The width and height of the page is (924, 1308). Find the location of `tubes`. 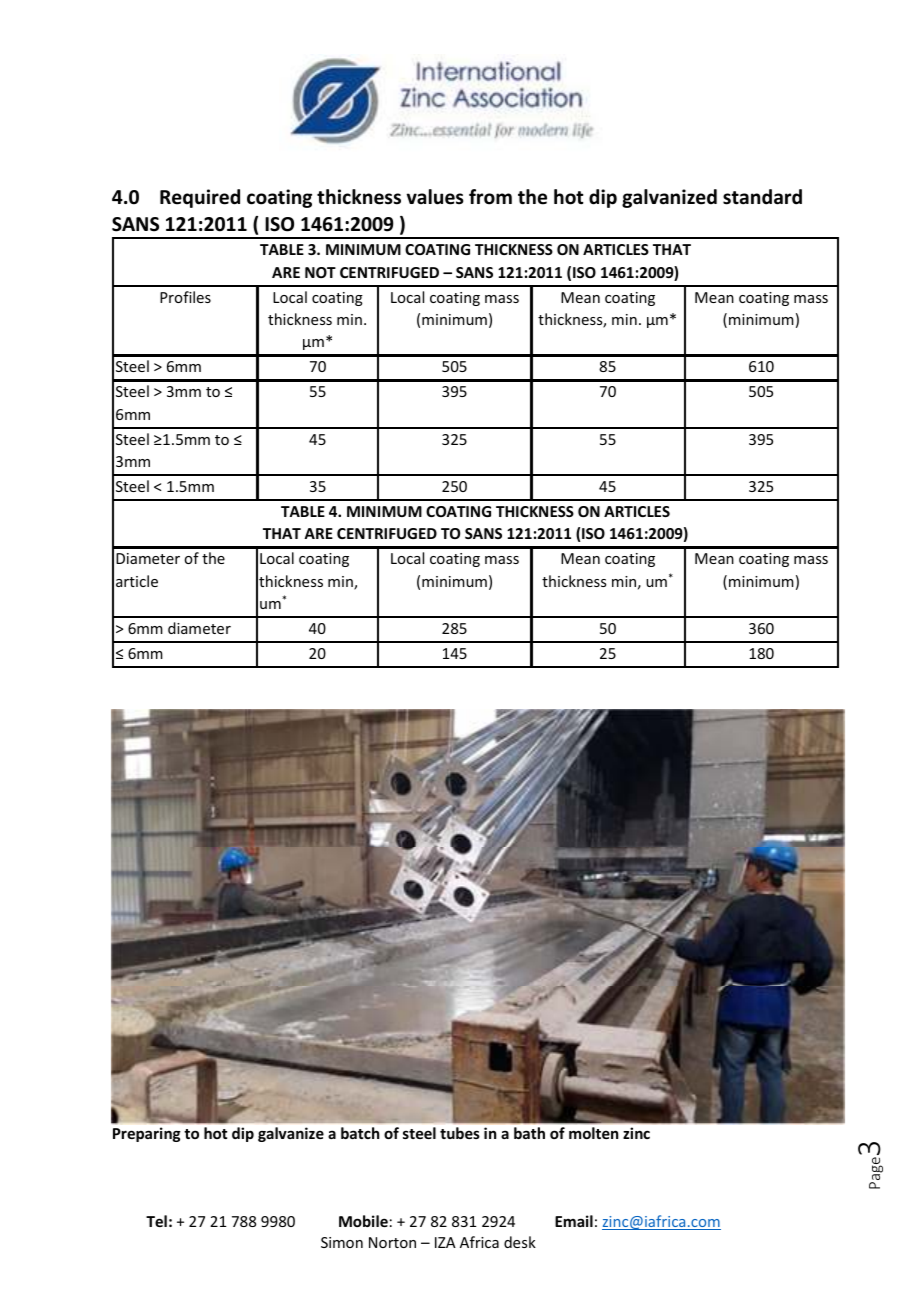

tubes is located at coordinates (460, 1133).
